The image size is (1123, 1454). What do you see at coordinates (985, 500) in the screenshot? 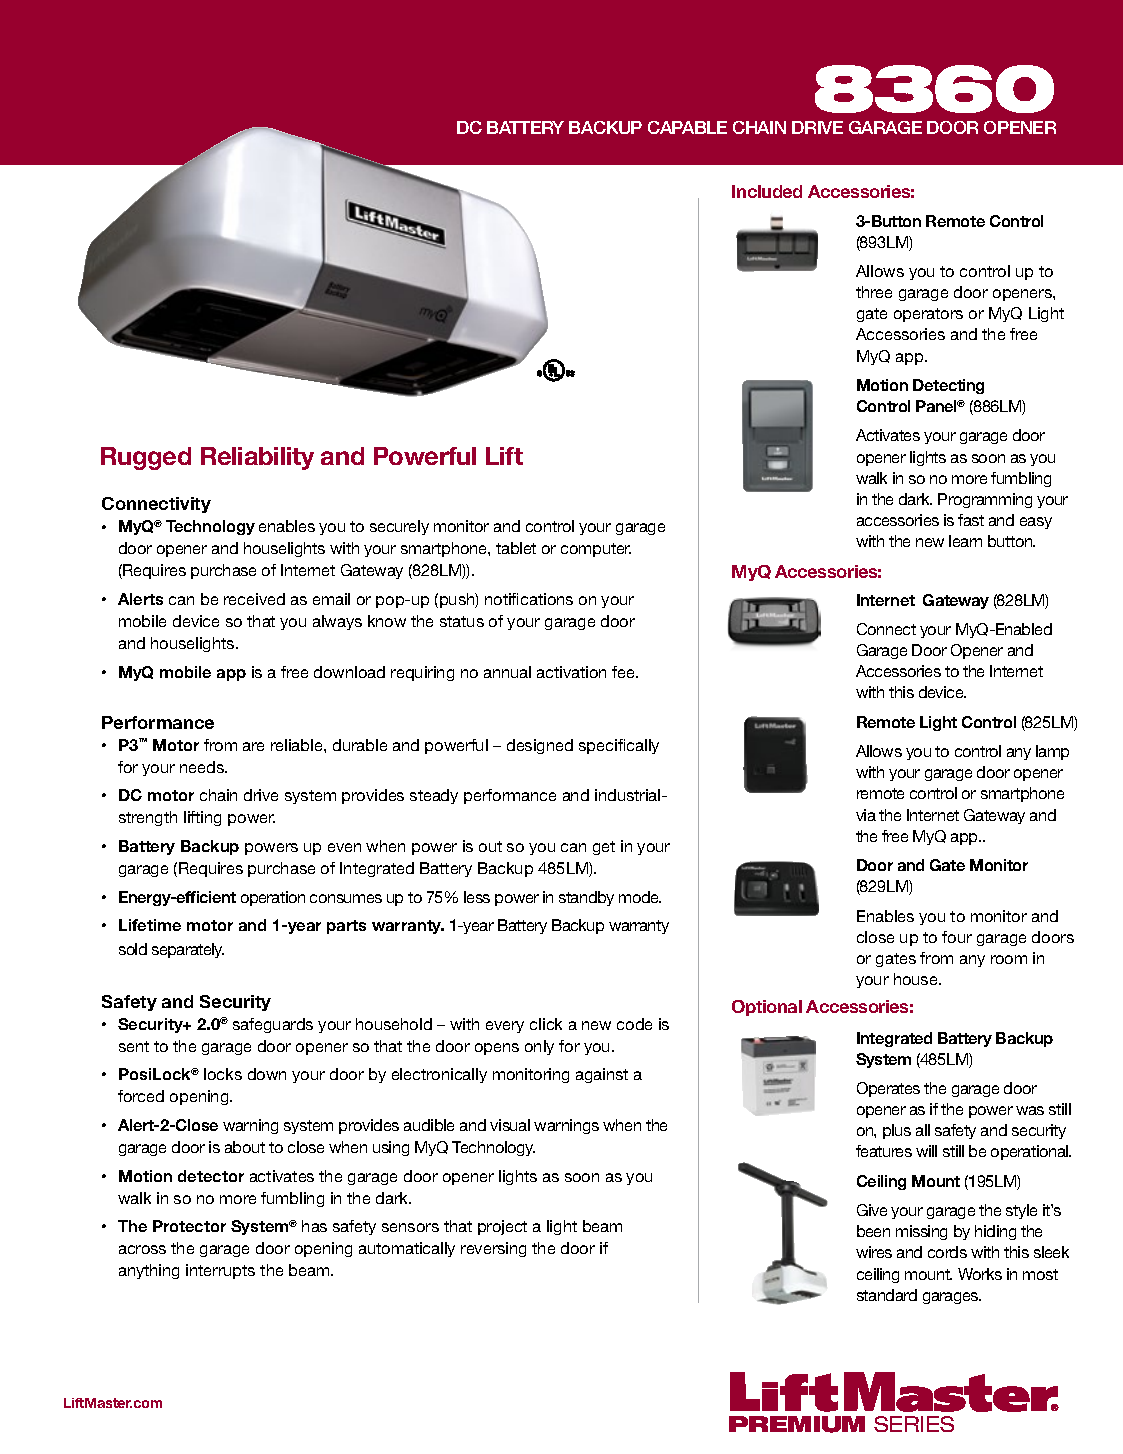
I see `Programming` at bounding box center [985, 500].
